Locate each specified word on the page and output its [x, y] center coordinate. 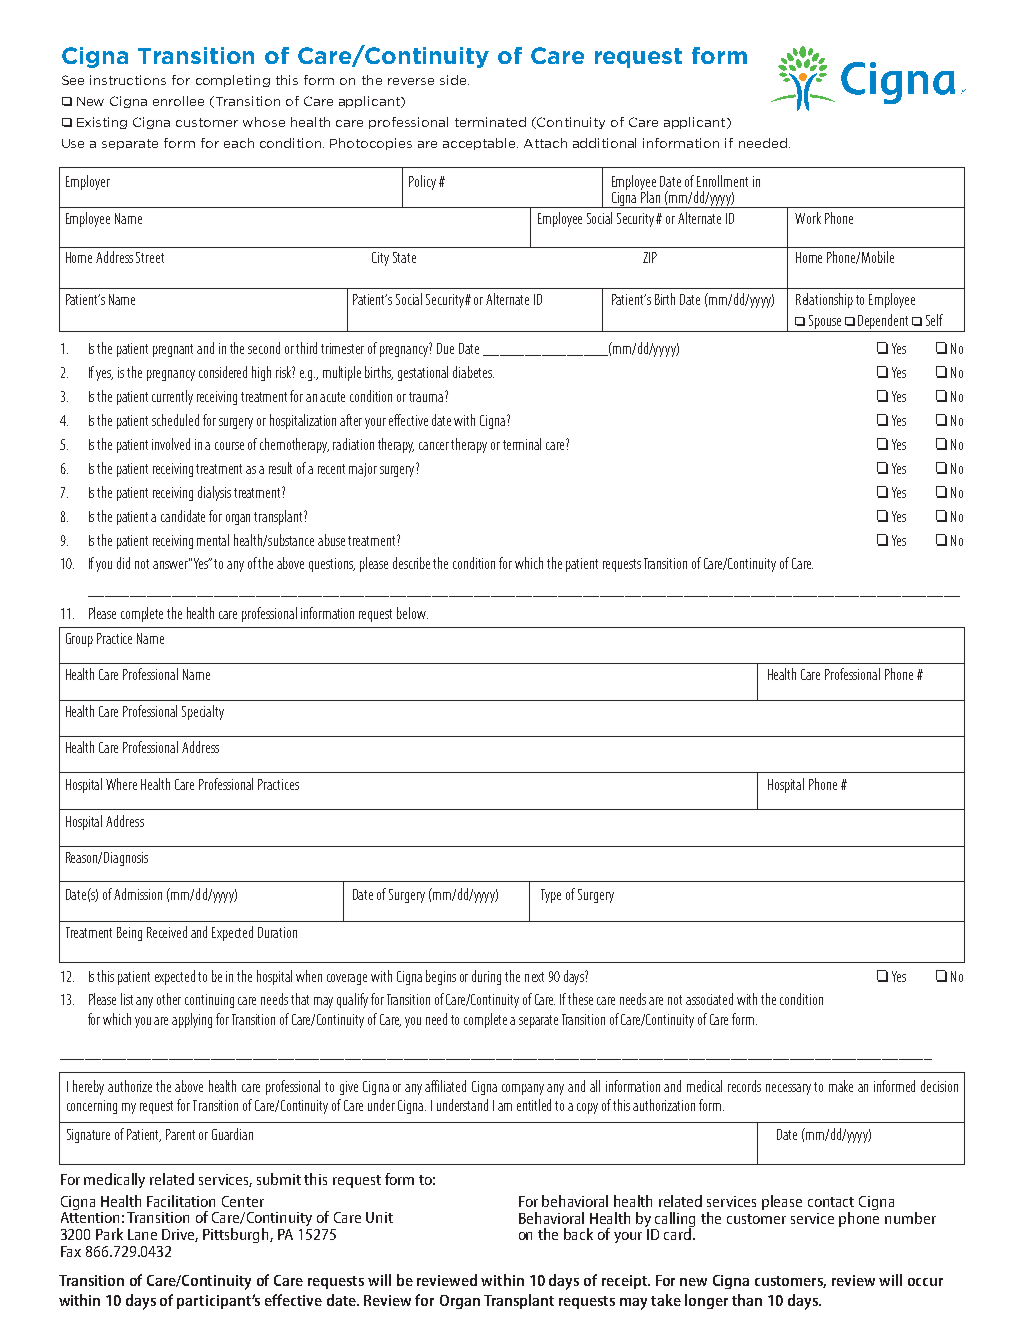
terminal [522, 444]
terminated [490, 122]
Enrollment [722, 181]
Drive [180, 1235]
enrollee [178, 101]
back [578, 1234]
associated [709, 999]
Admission [138, 894]
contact [831, 1202]
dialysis [214, 493]
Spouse [825, 322]
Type [551, 896]
